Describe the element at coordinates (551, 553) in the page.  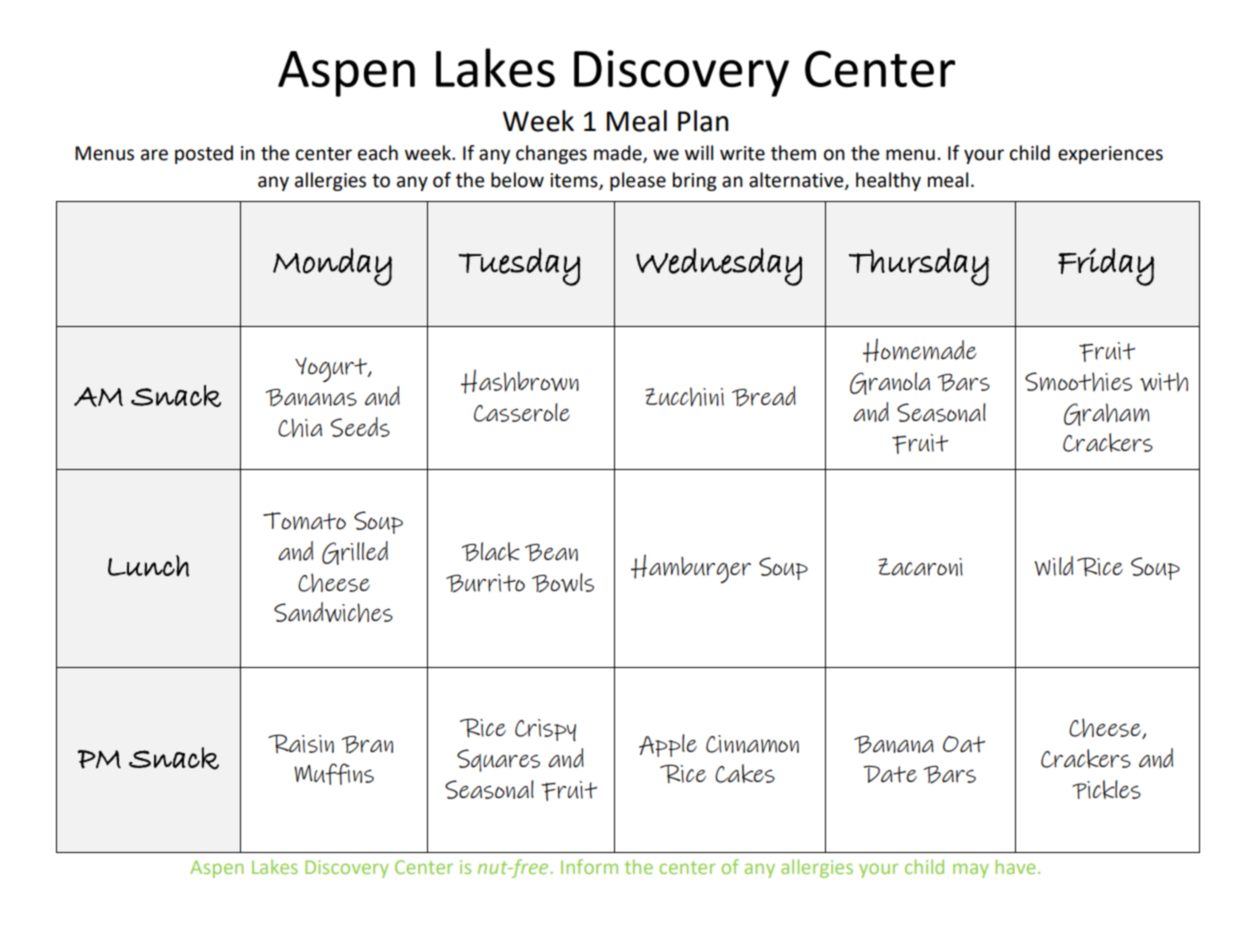
I see `Bean` at that location.
